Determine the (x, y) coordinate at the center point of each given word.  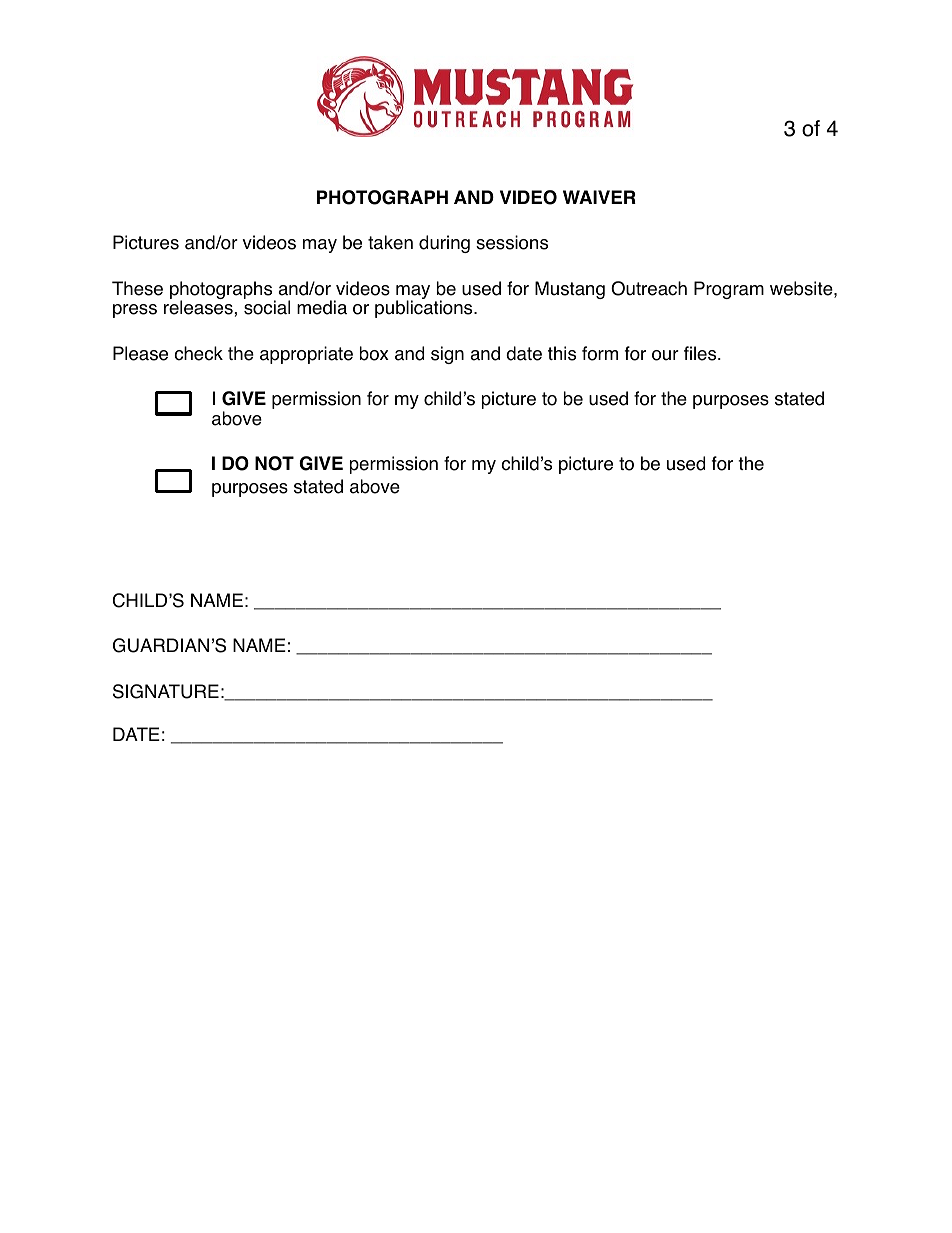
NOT (274, 463)
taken (390, 242)
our (665, 355)
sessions (512, 242)
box (374, 353)
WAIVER (599, 197)
